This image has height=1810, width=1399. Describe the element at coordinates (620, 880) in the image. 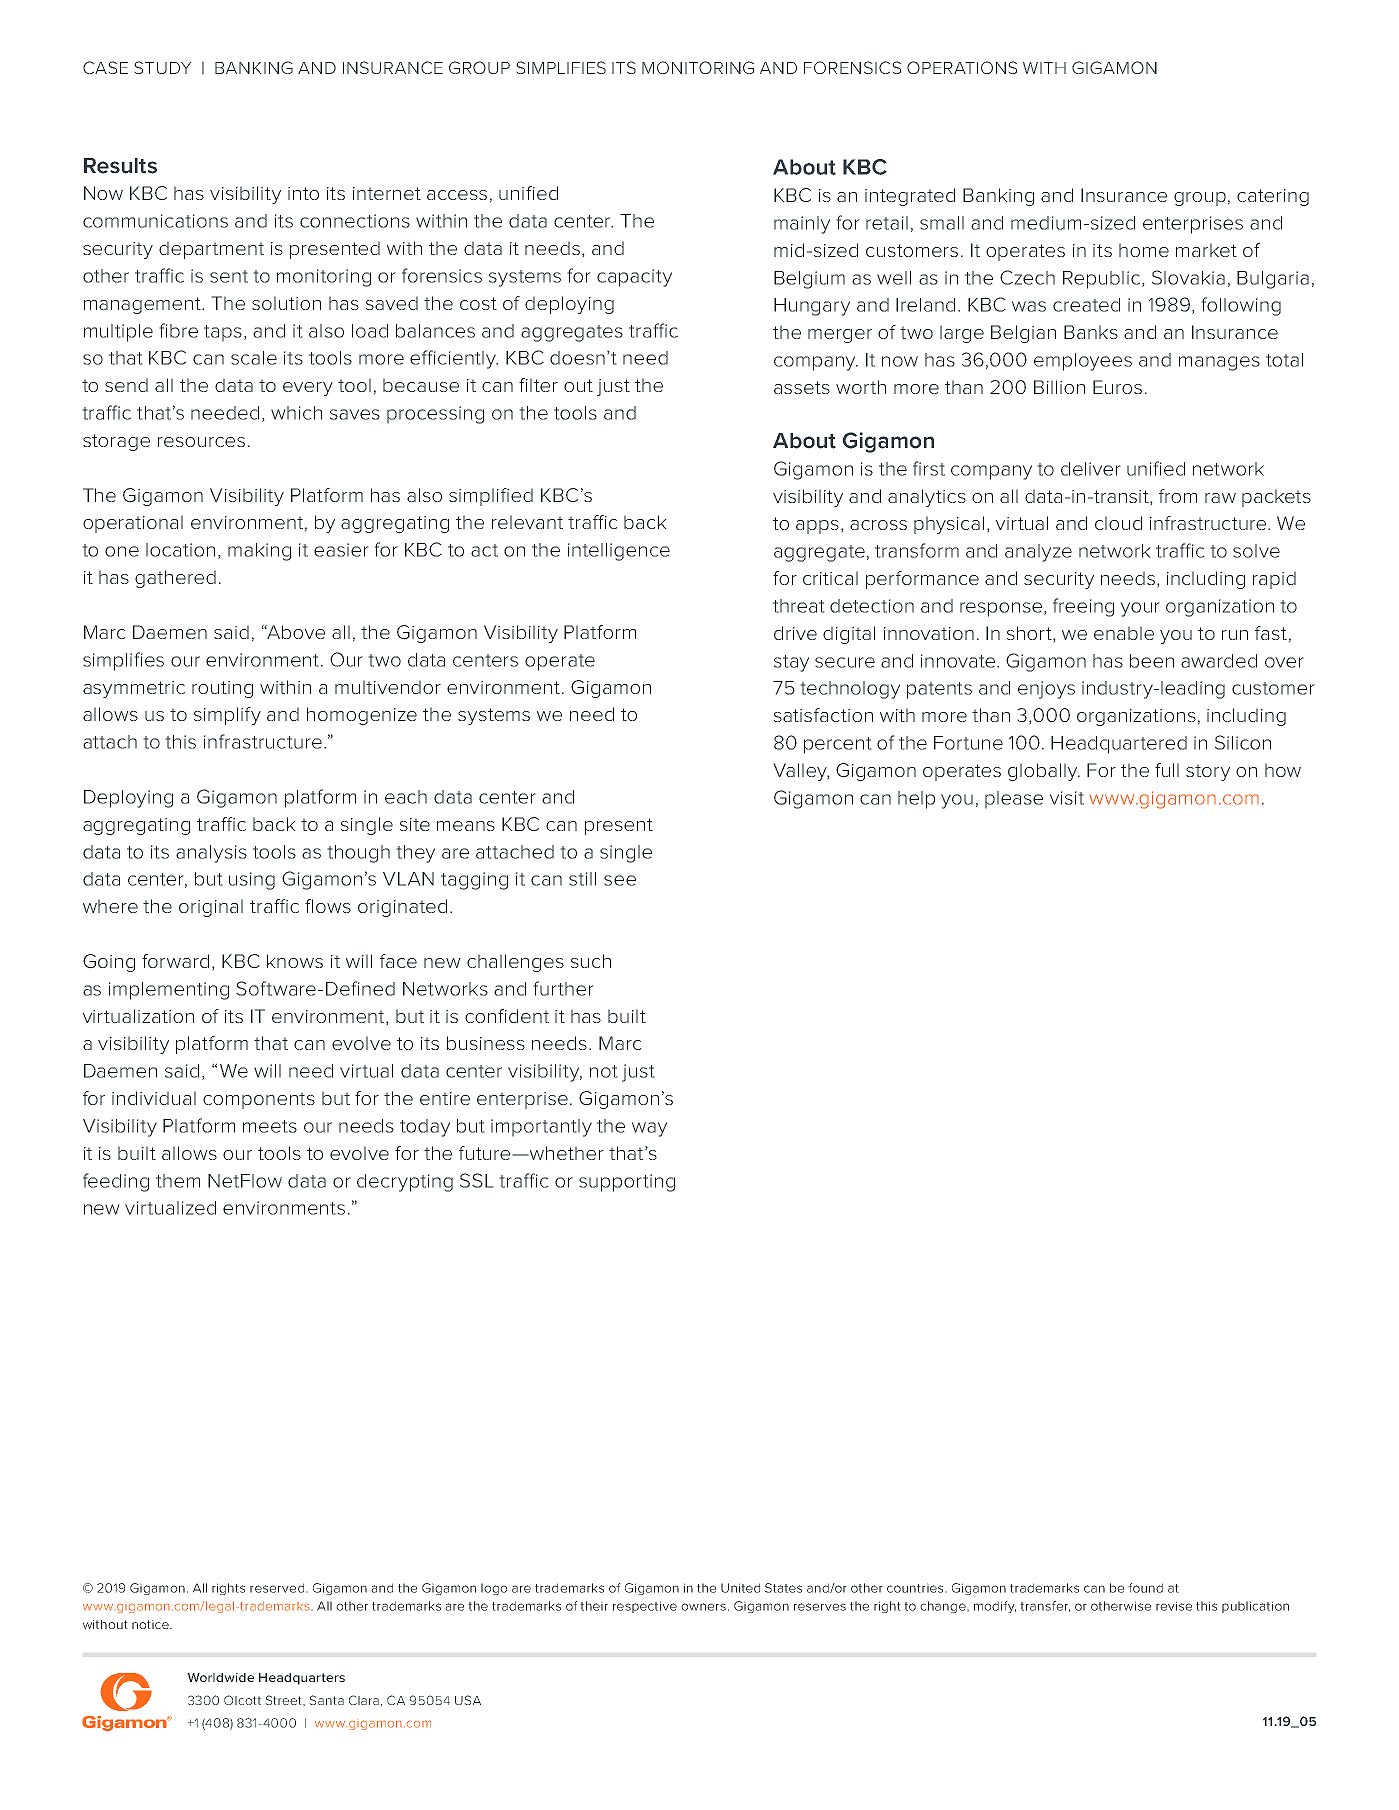

I see `see` at that location.
